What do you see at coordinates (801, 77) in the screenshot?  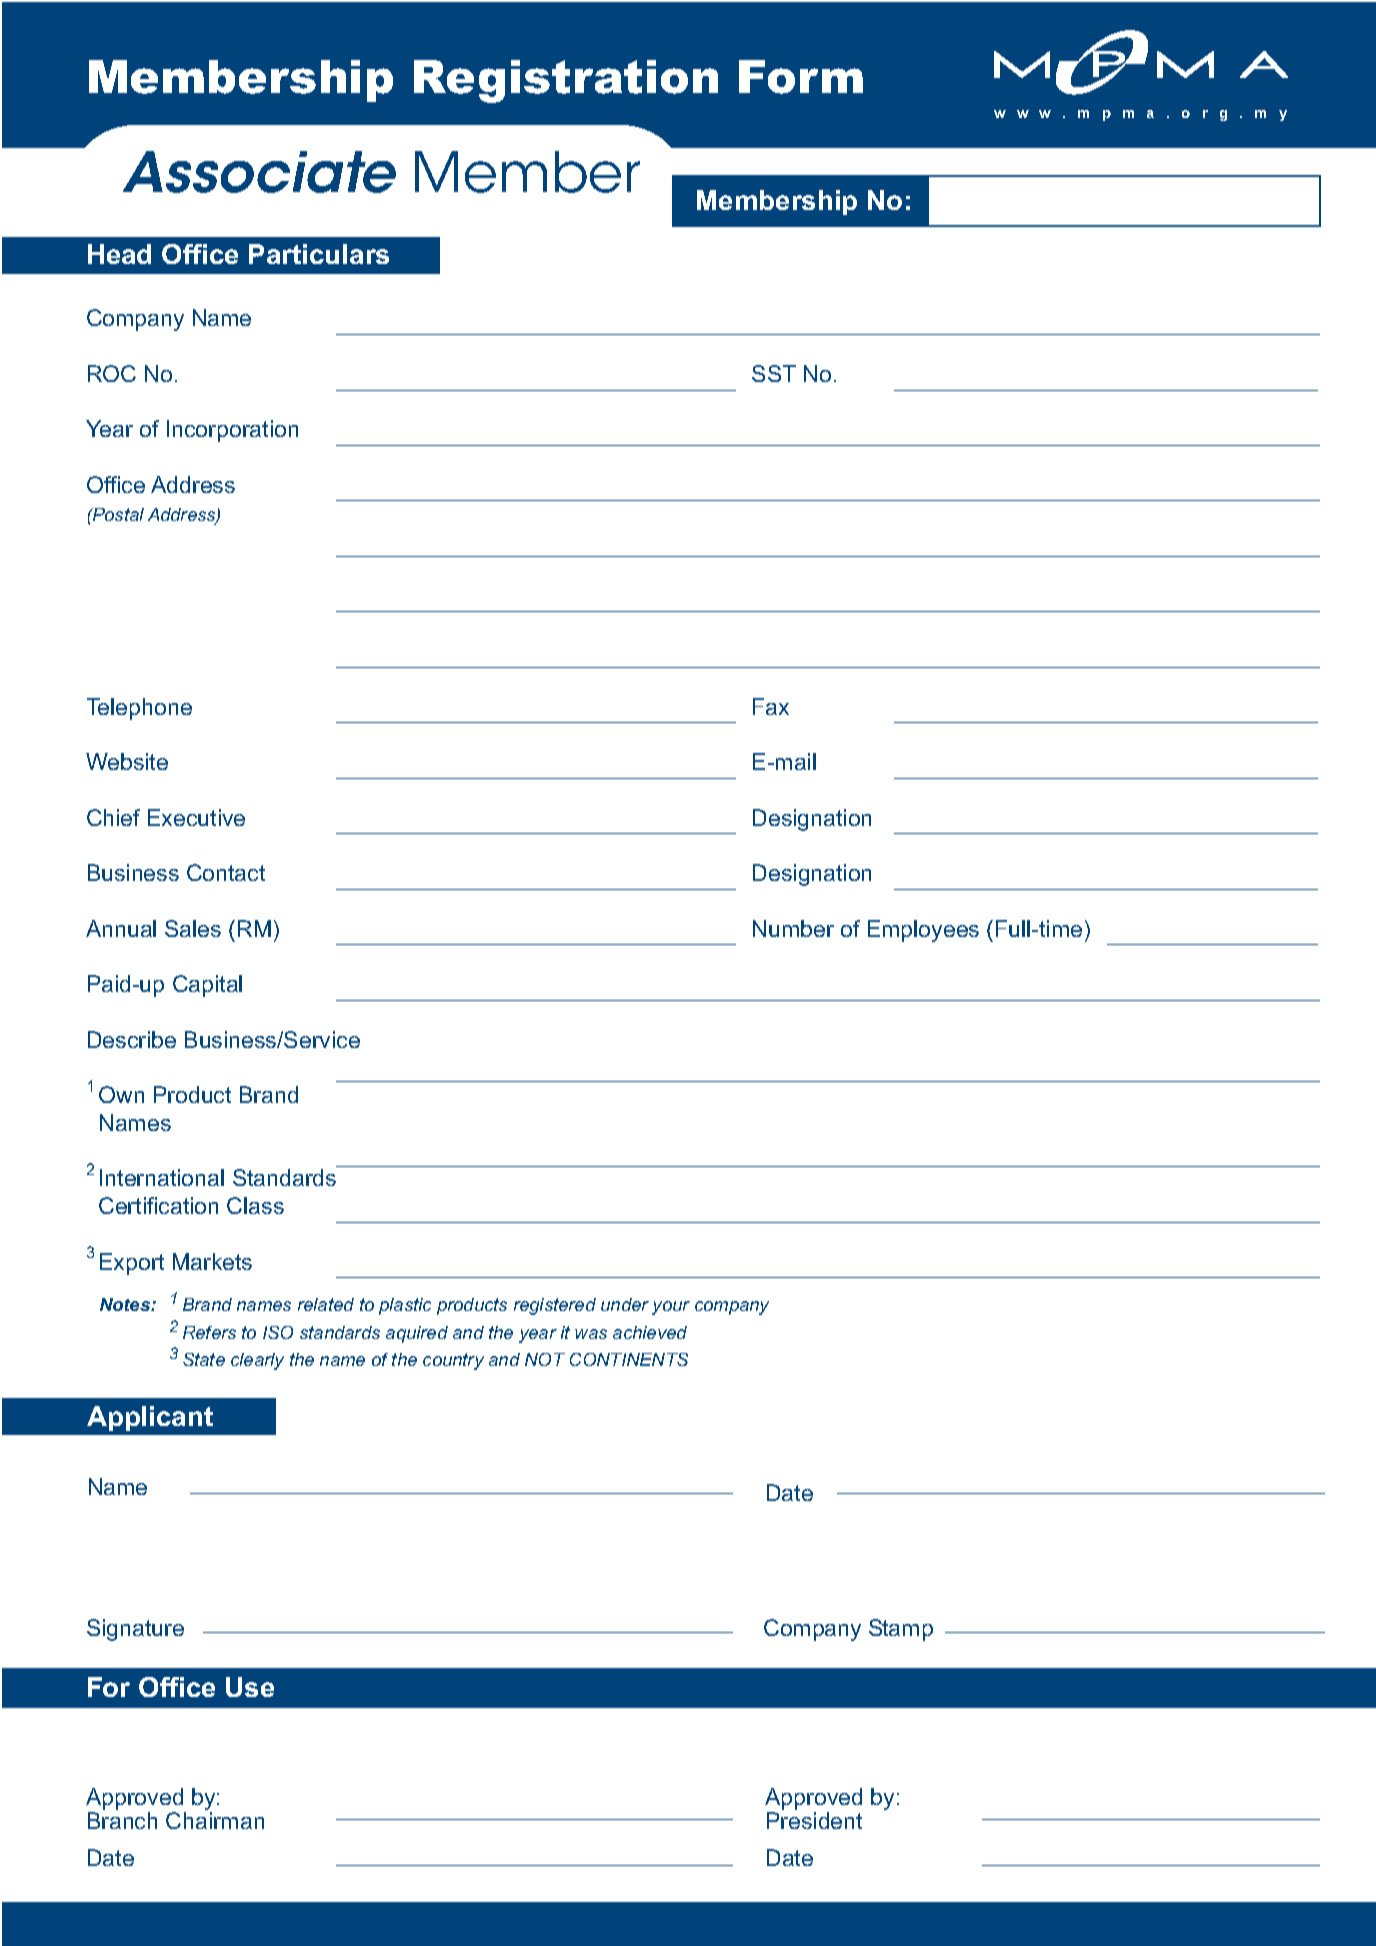 I see `Form` at bounding box center [801, 77].
